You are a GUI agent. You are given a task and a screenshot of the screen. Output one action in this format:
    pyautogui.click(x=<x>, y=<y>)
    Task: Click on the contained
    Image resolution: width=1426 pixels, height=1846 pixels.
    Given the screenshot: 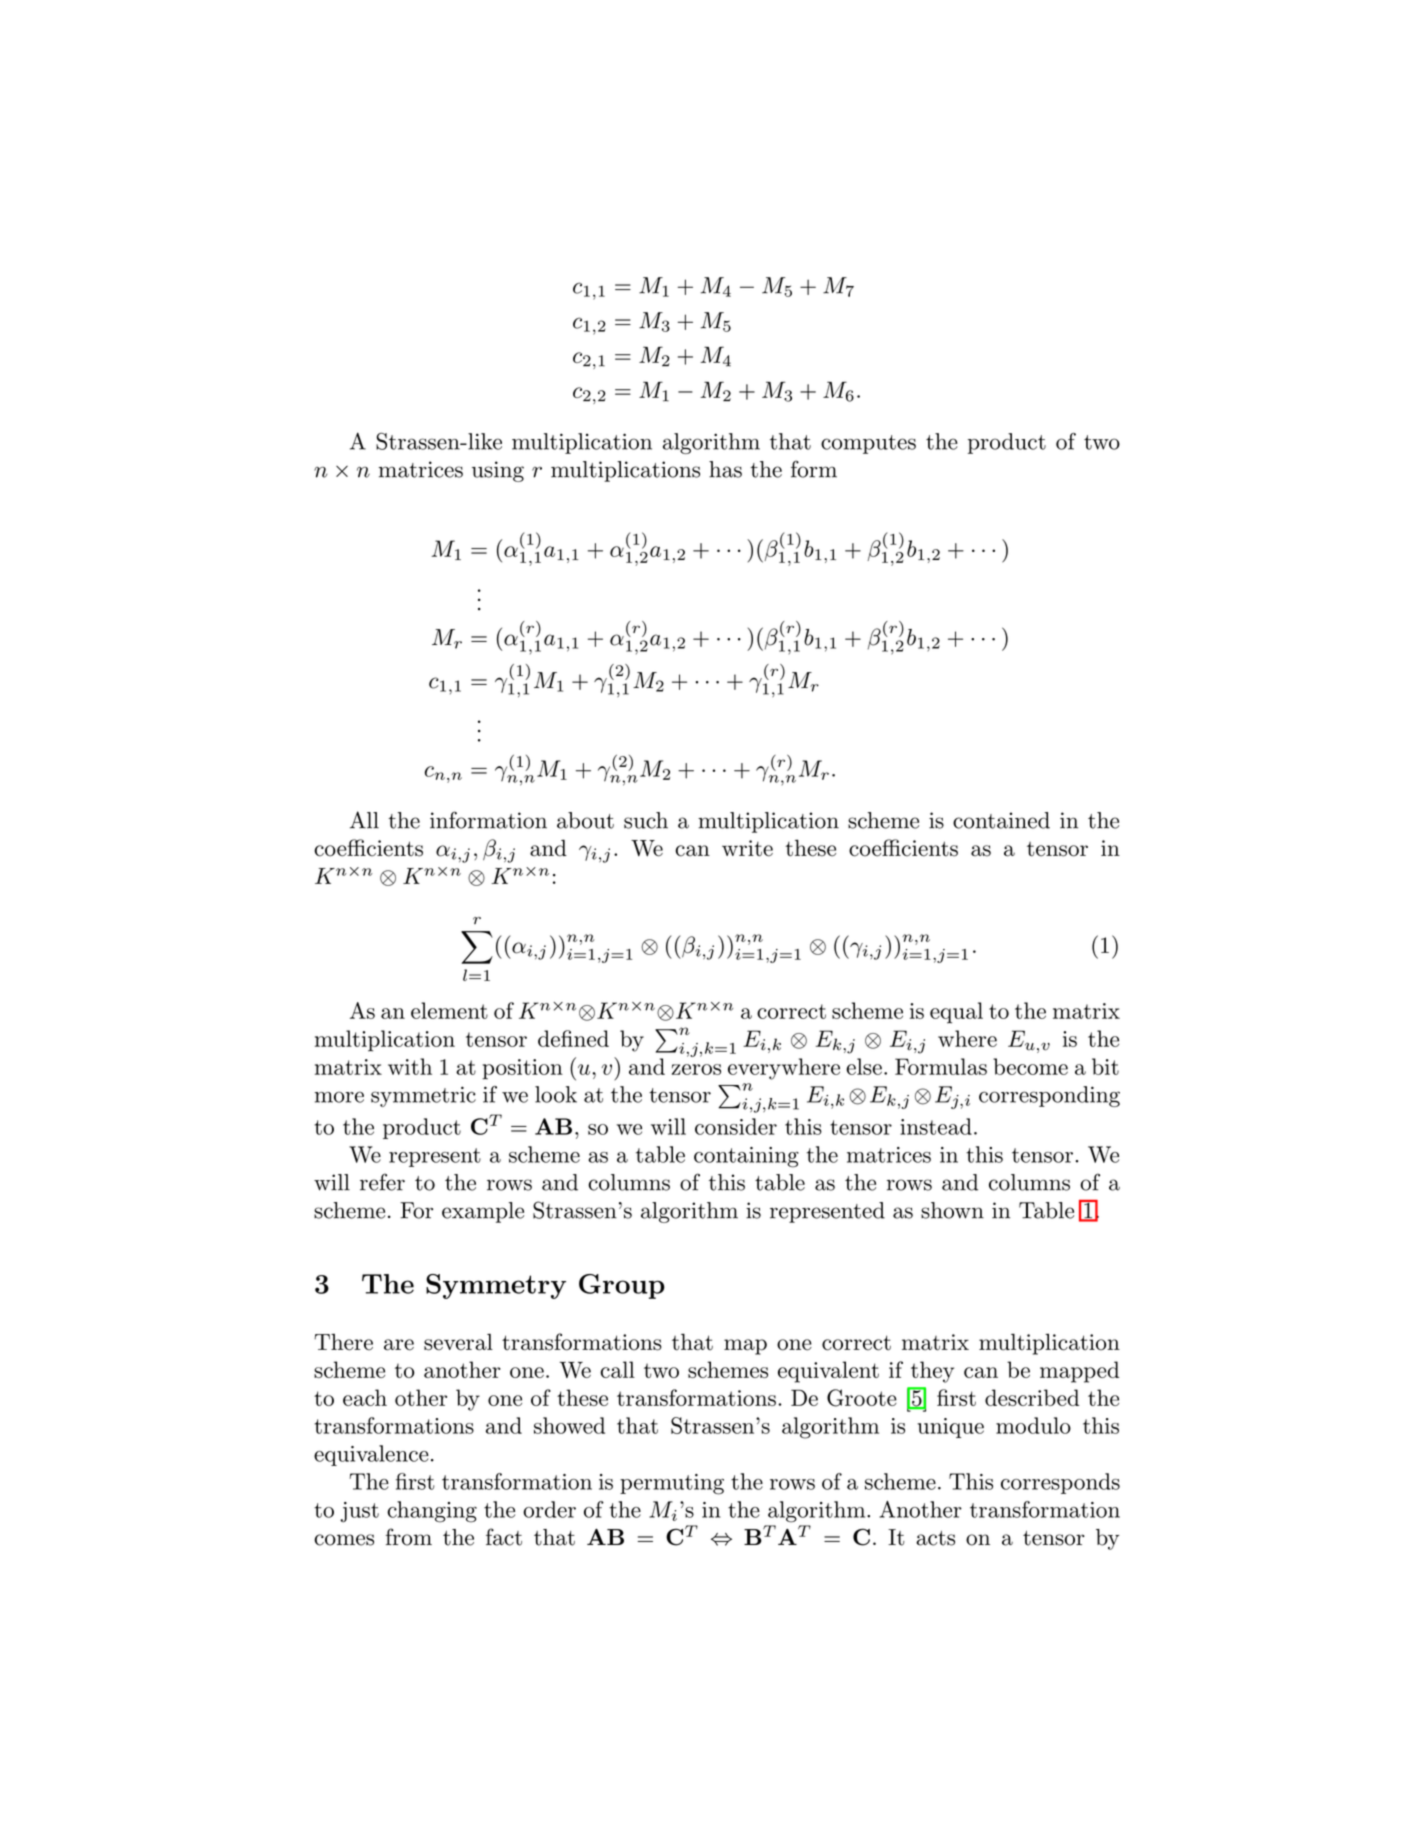 What is the action you would take?
    pyautogui.click(x=1001, y=820)
